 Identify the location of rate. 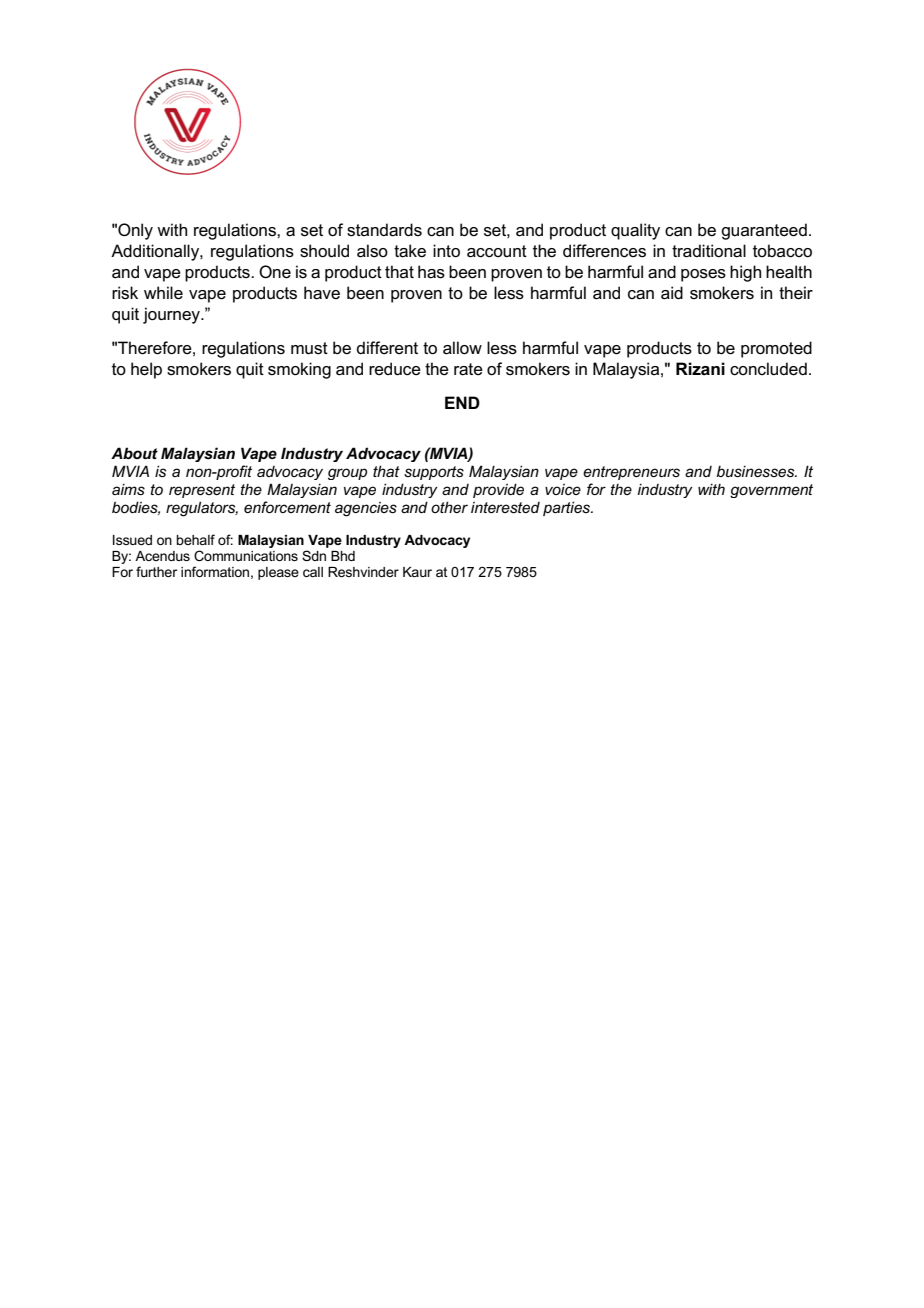
(468, 369).
